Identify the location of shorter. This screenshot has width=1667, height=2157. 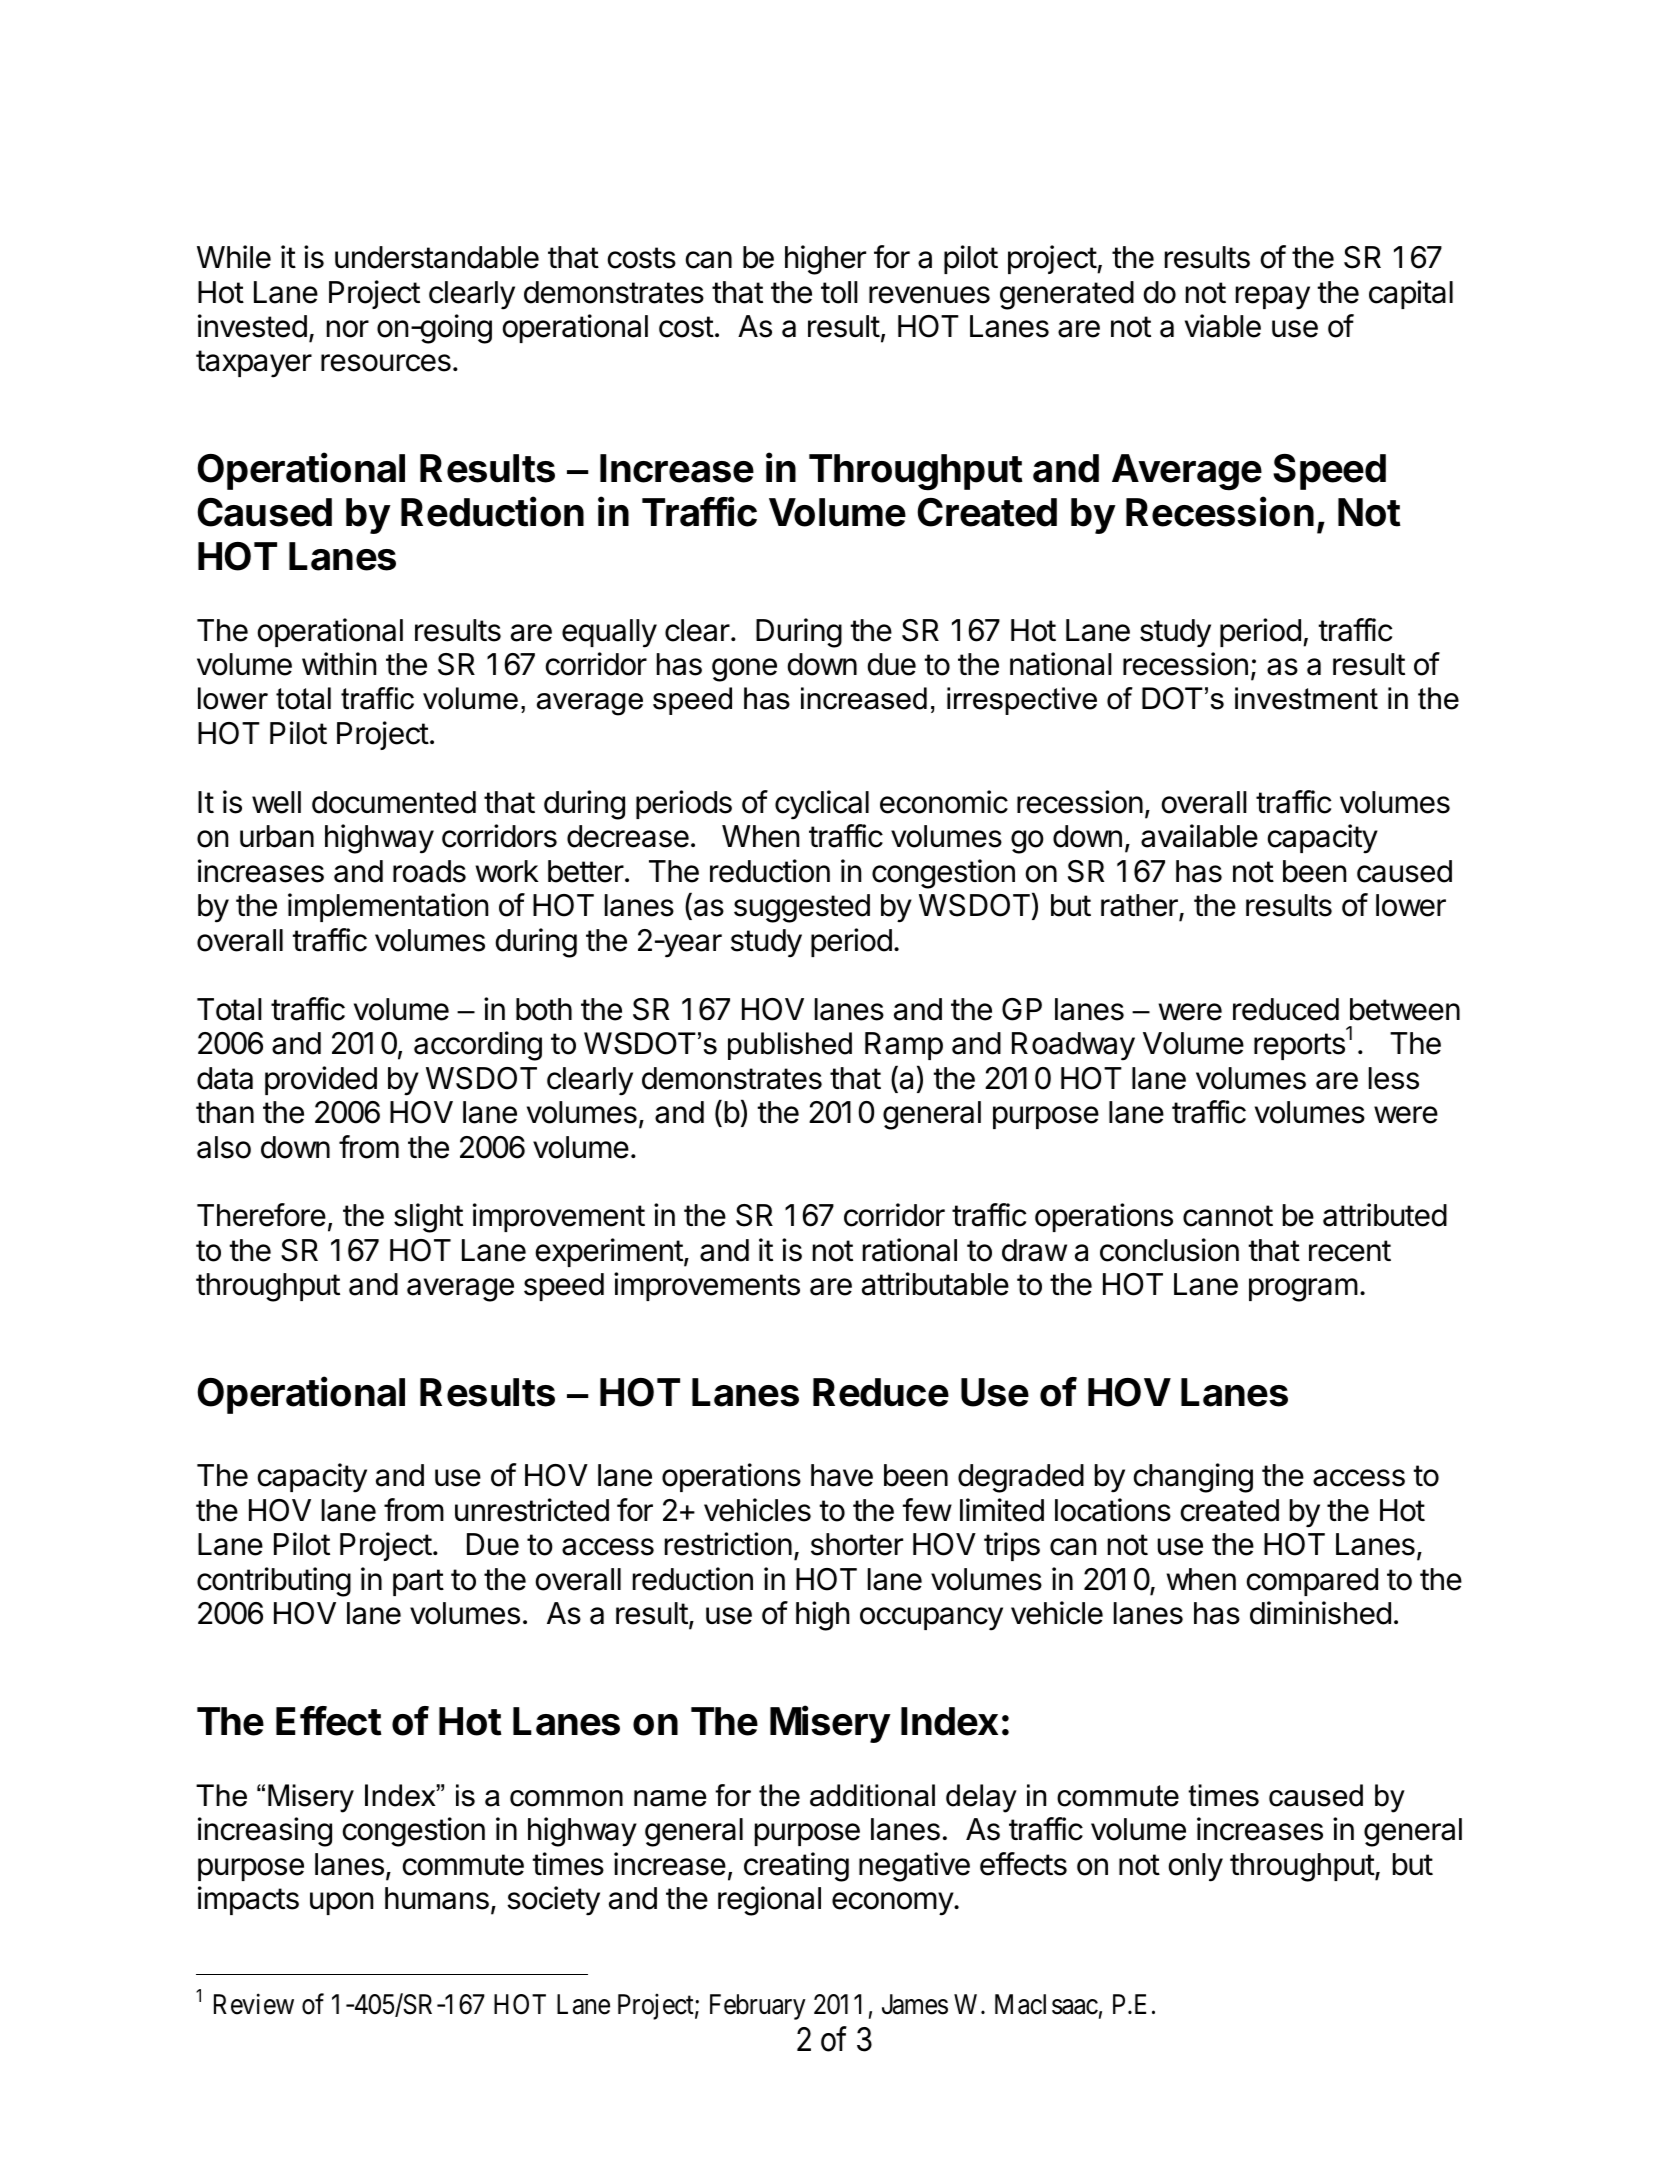
(857, 1544).
